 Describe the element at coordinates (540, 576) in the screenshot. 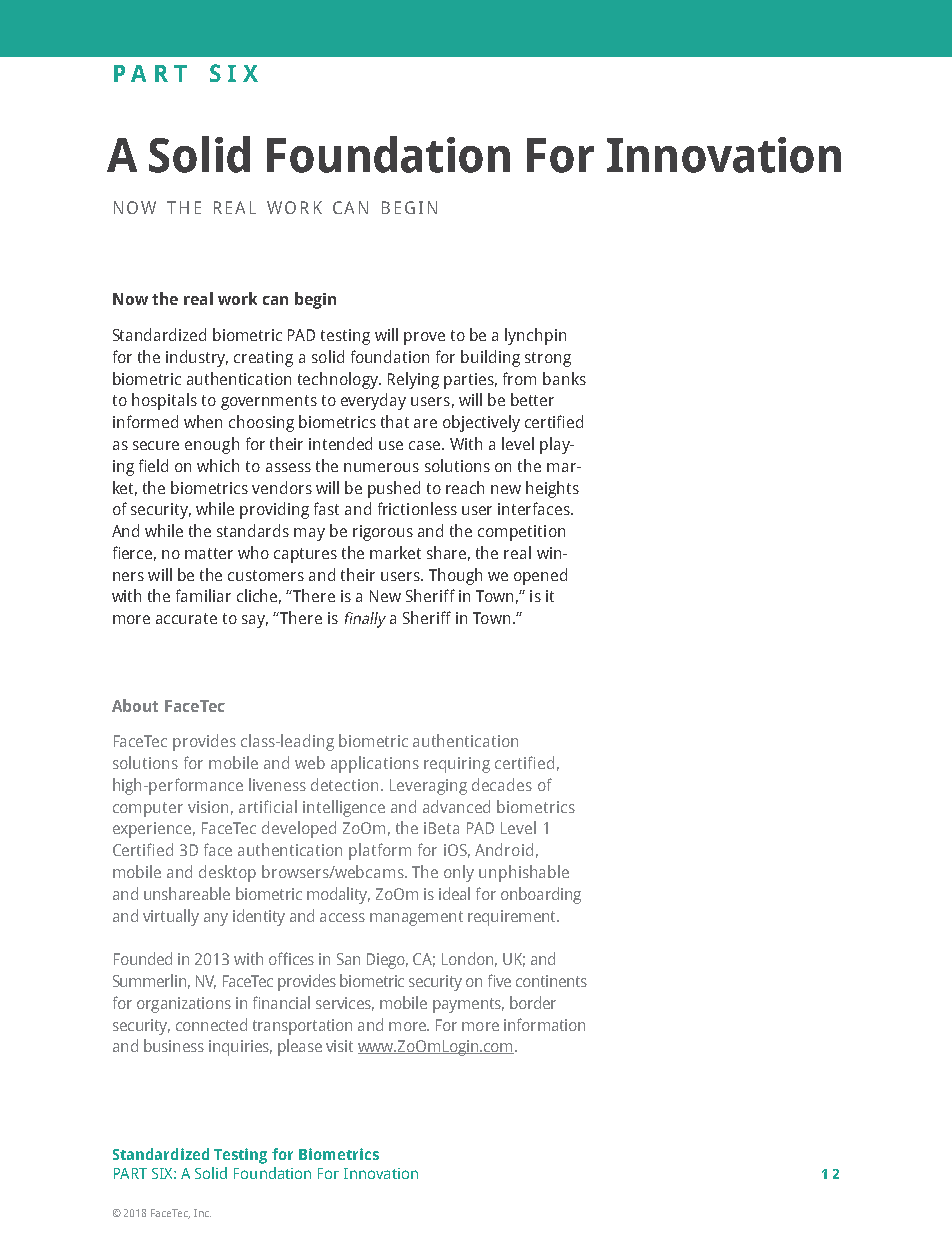

I see `opened` at that location.
